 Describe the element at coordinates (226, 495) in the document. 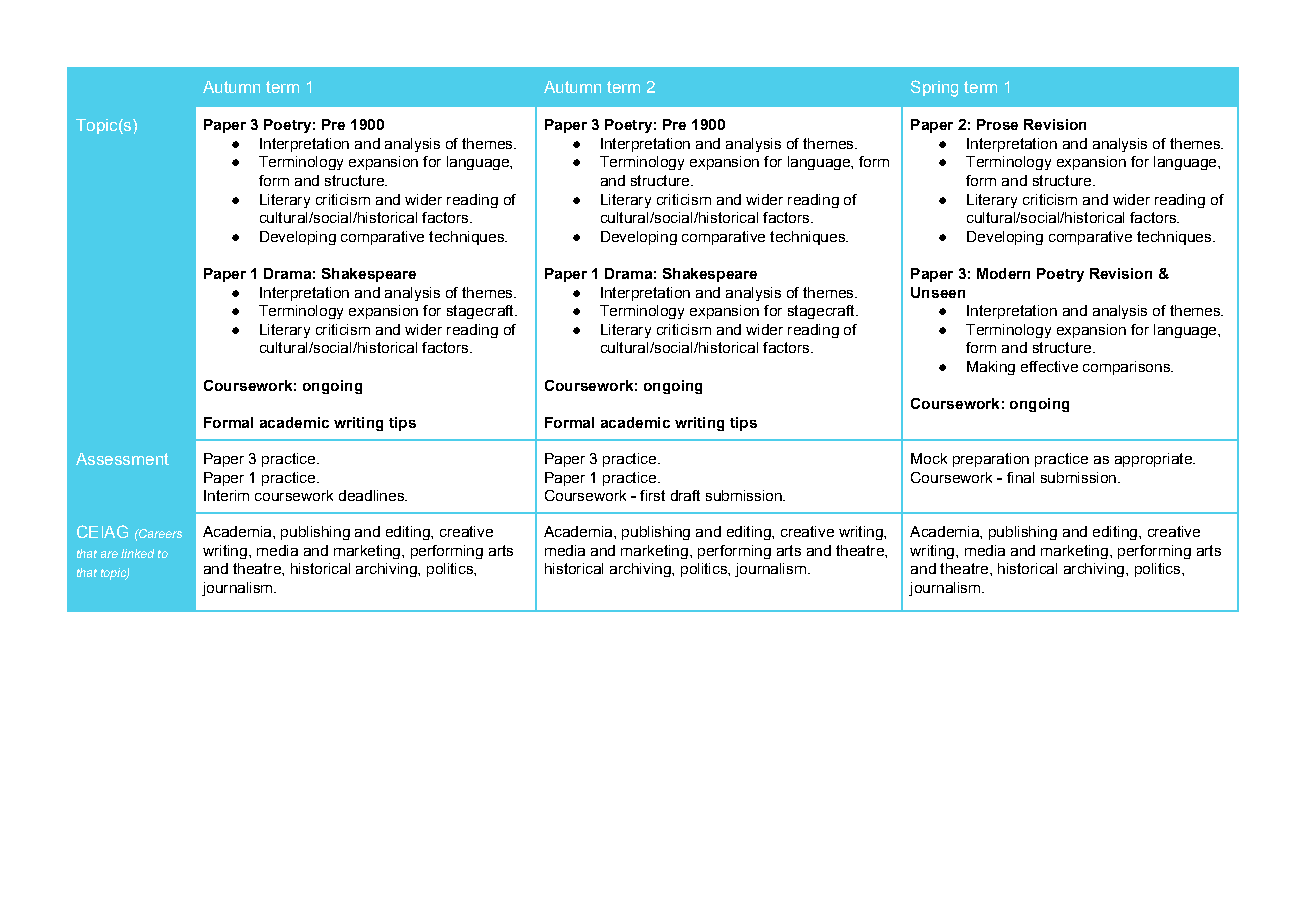

I see `Interim` at that location.
